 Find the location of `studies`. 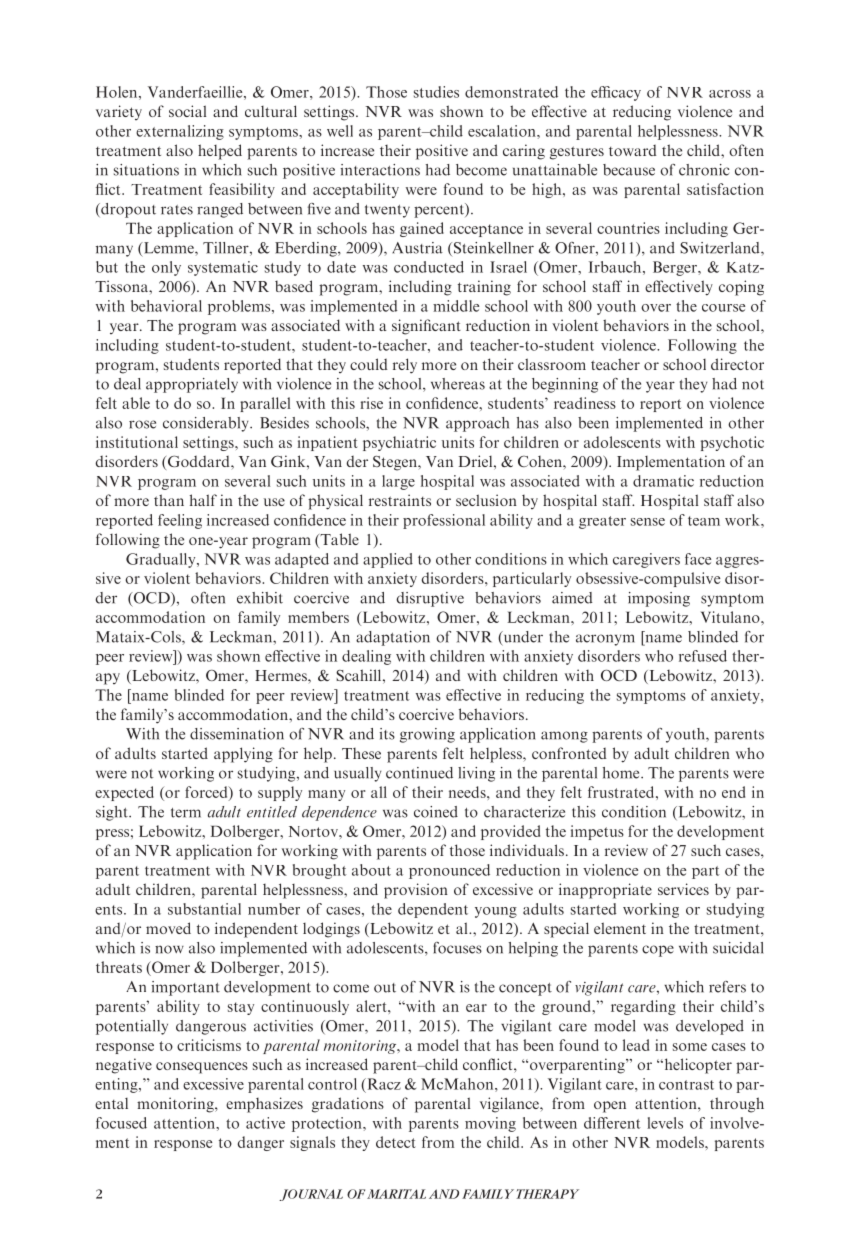

studies is located at coordinates (436, 92).
